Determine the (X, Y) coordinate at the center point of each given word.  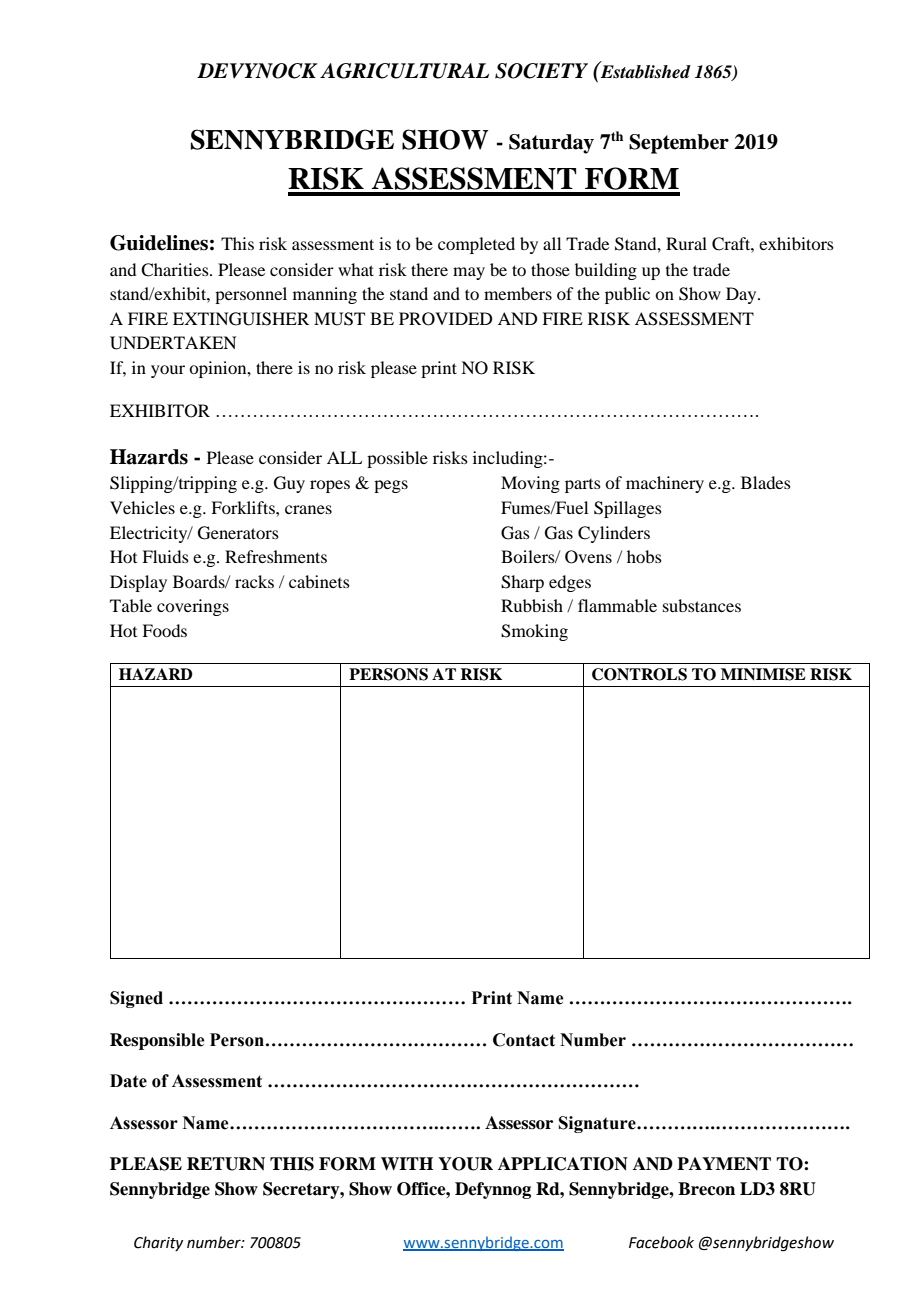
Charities (176, 270)
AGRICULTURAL (404, 71)
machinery (665, 484)
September (679, 144)
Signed (136, 999)
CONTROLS (639, 674)
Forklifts (244, 507)
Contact (524, 1040)
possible (397, 459)
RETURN (226, 1164)
